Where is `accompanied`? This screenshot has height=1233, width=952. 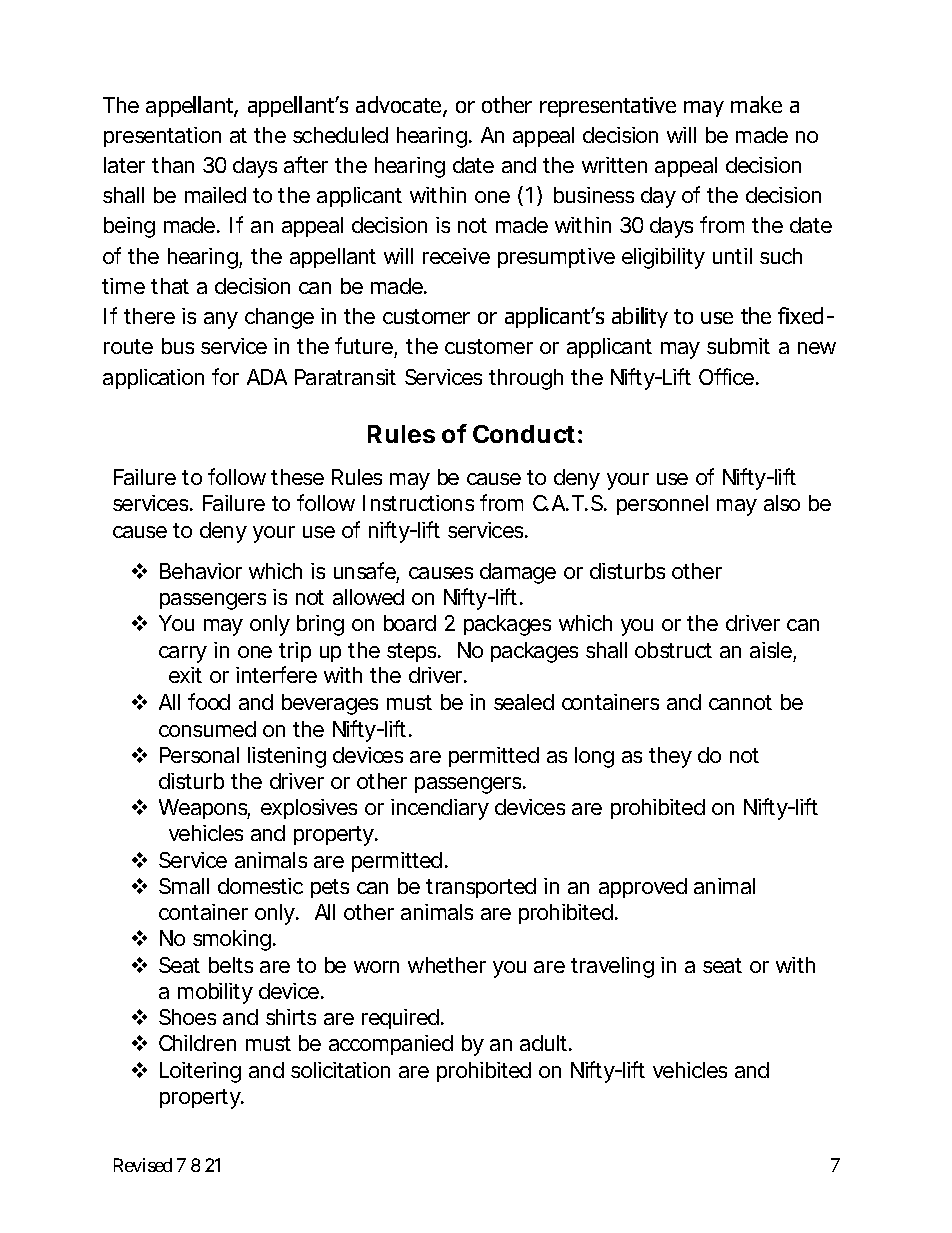 accompanied is located at coordinates (391, 1045).
